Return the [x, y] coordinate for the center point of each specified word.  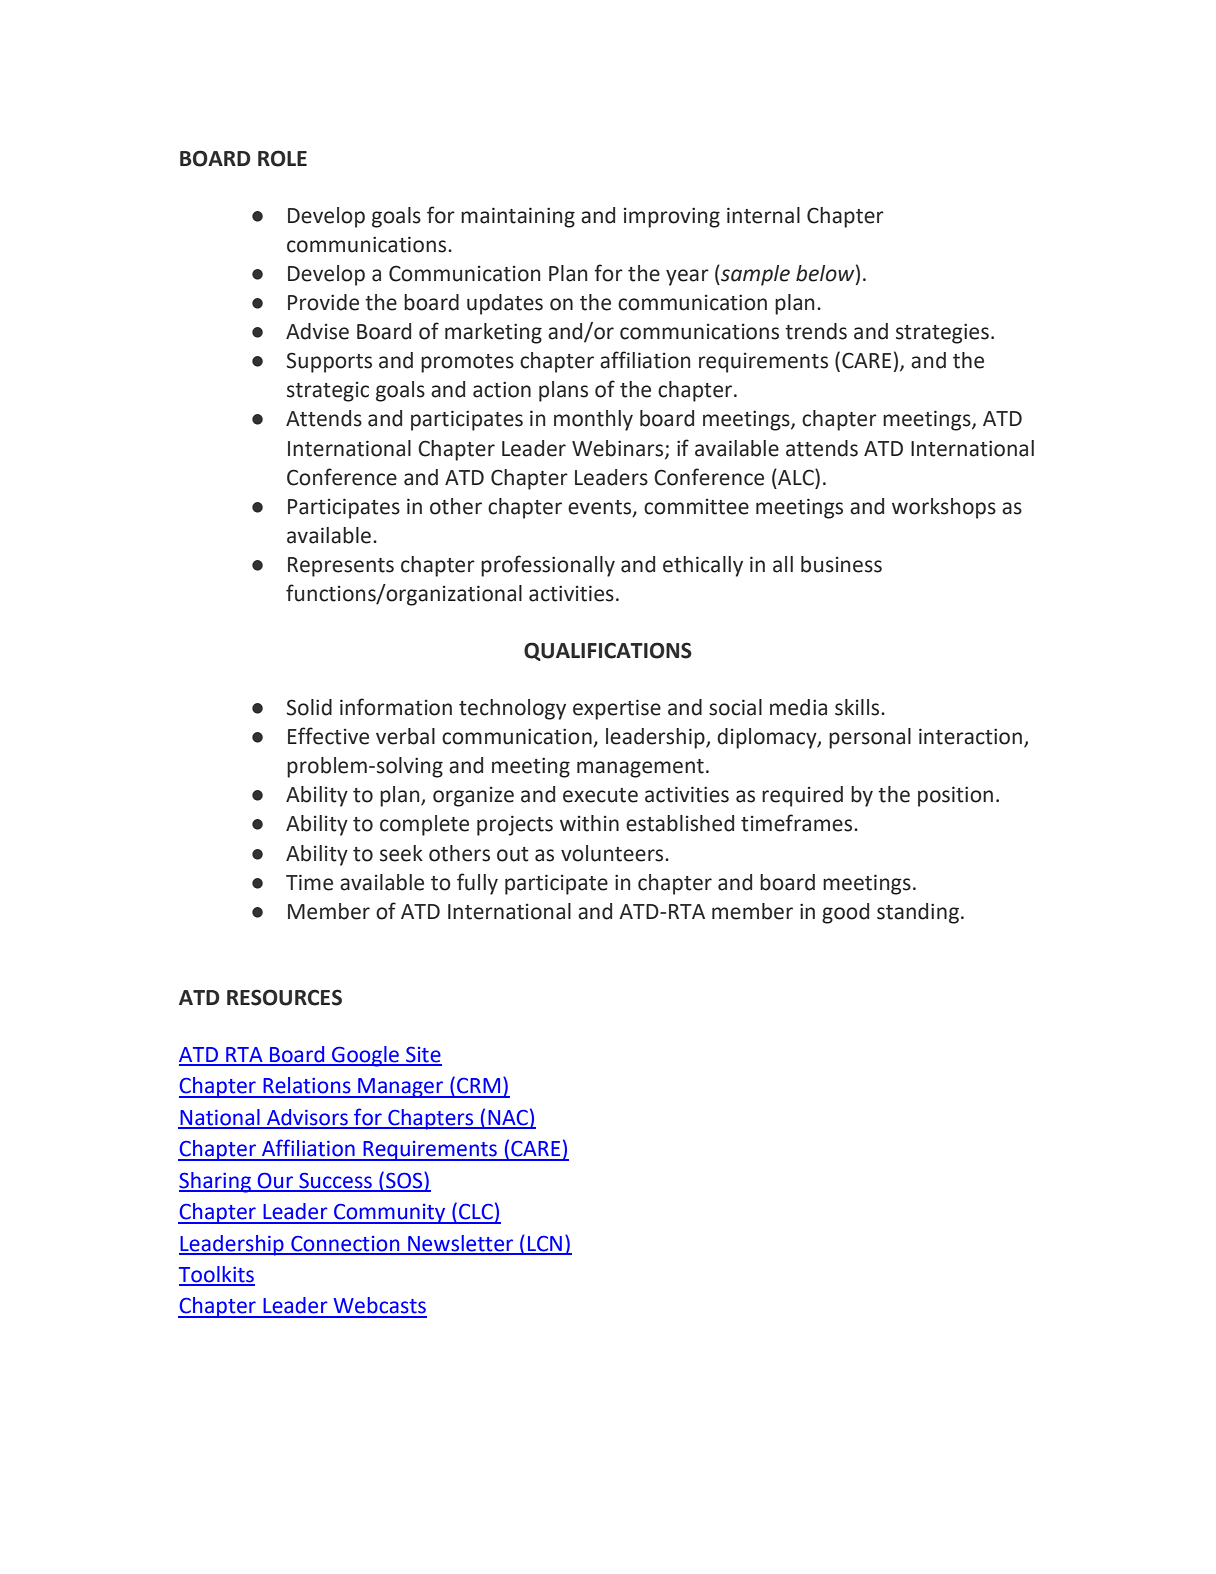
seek [401, 853]
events [601, 508]
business [841, 564]
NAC [508, 1119]
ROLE [282, 158]
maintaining [518, 217]
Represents [341, 567]
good [845, 913]
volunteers [613, 853]
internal [763, 215]
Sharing [216, 1182]
